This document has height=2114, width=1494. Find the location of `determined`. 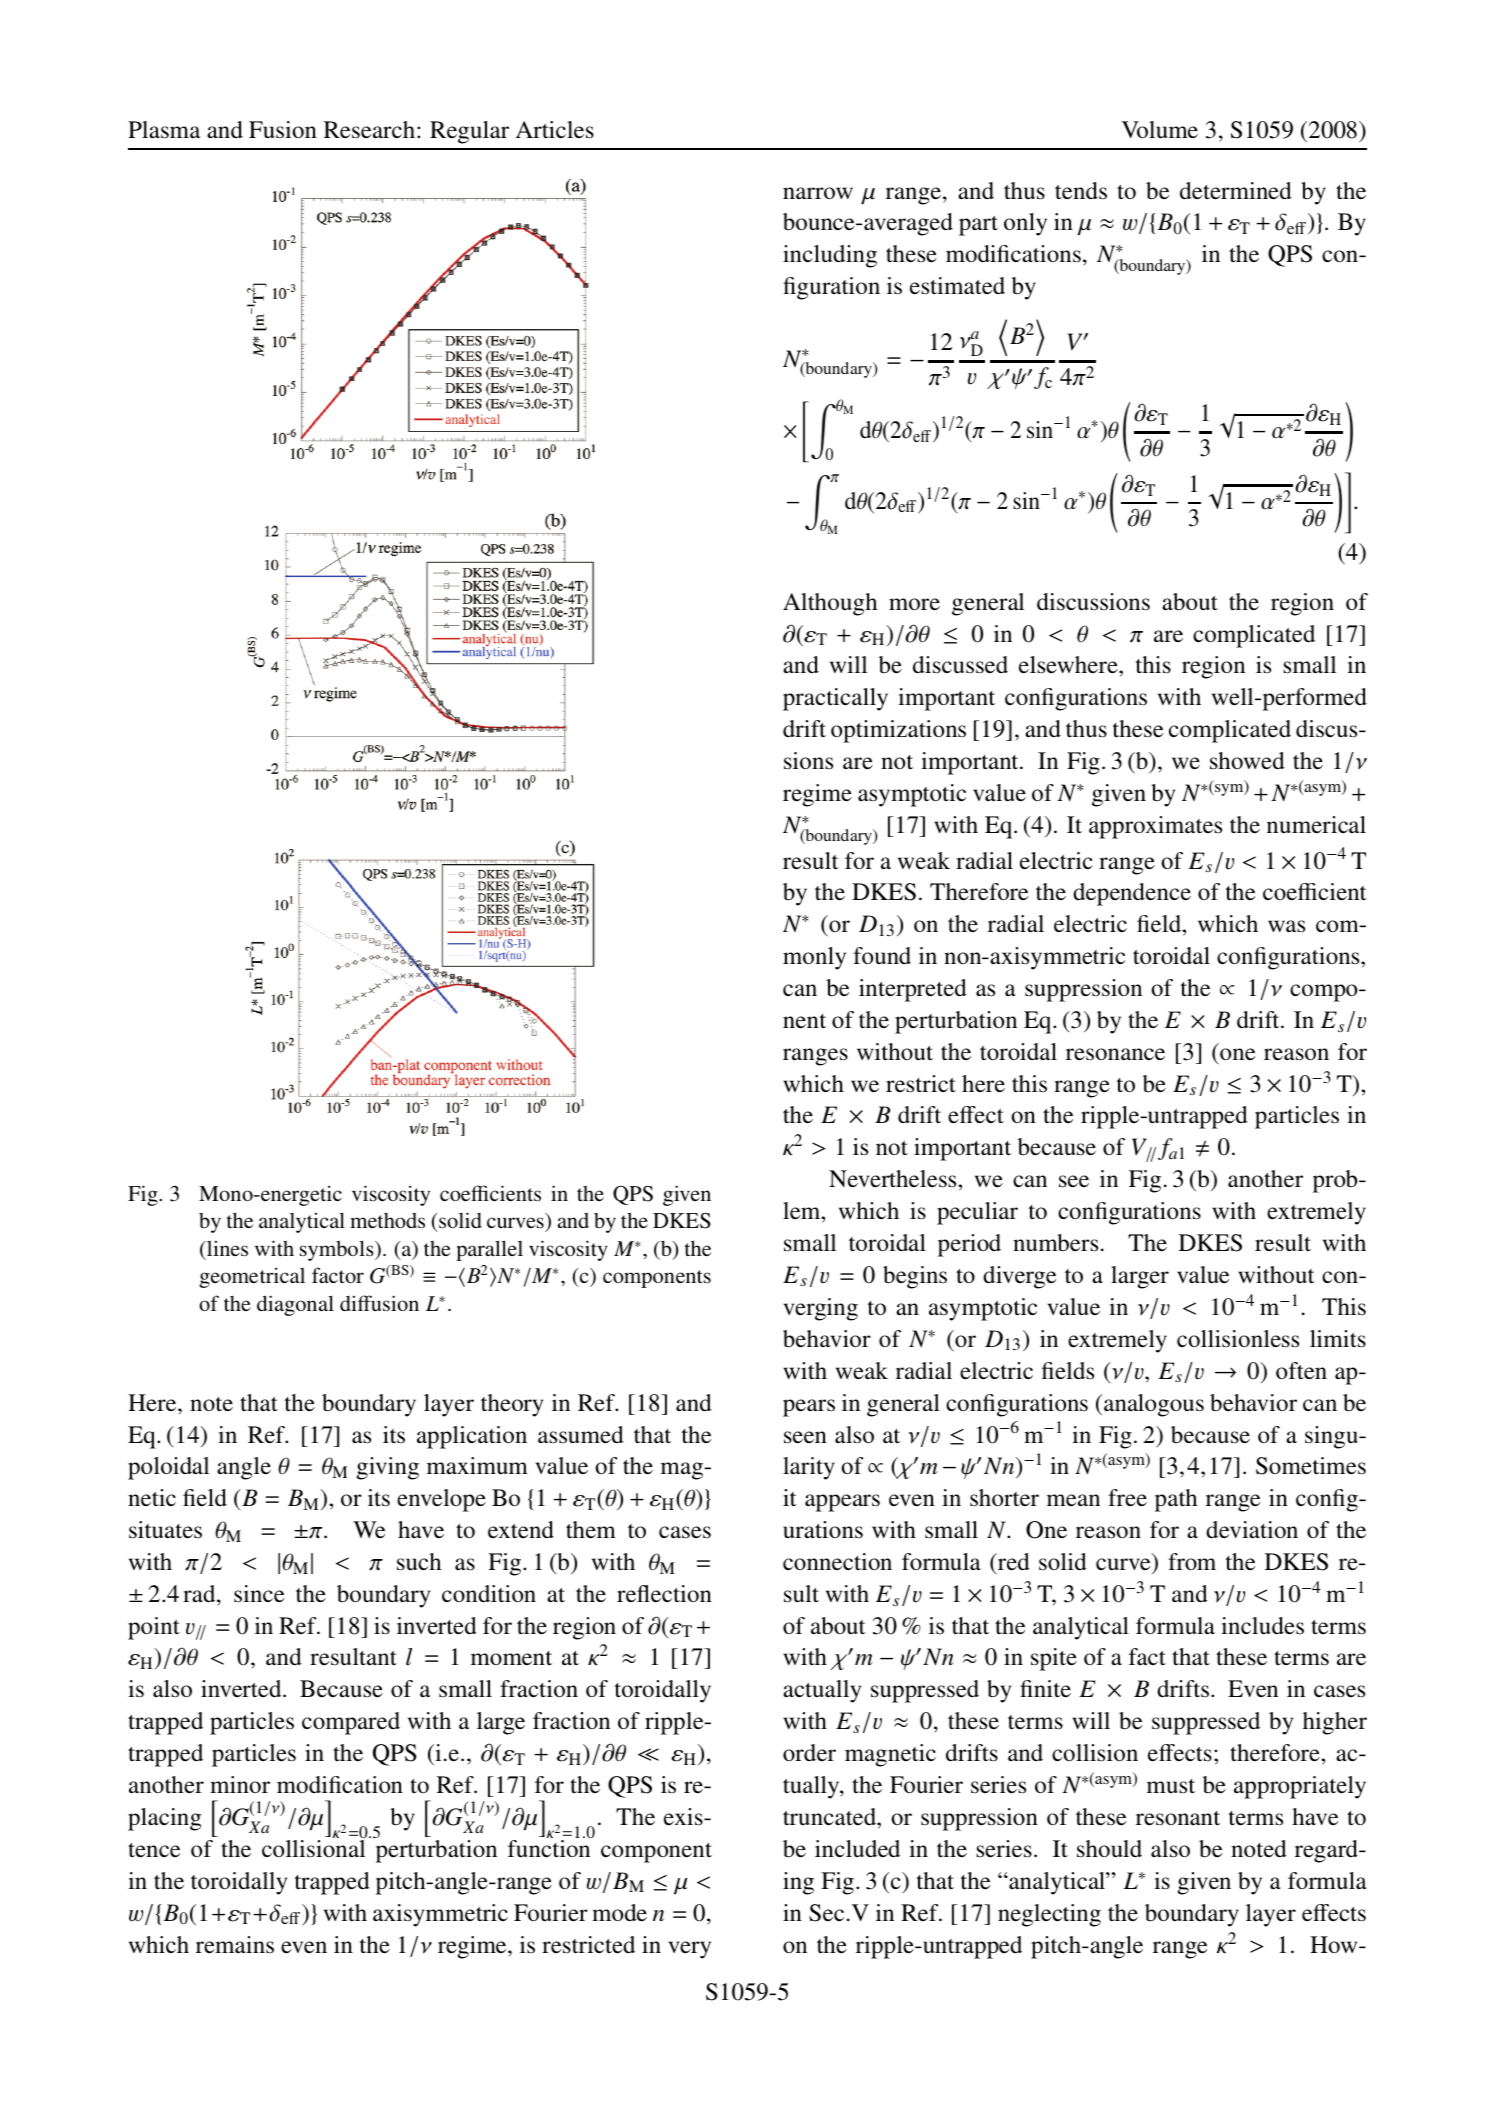

determined is located at coordinates (1236, 191).
